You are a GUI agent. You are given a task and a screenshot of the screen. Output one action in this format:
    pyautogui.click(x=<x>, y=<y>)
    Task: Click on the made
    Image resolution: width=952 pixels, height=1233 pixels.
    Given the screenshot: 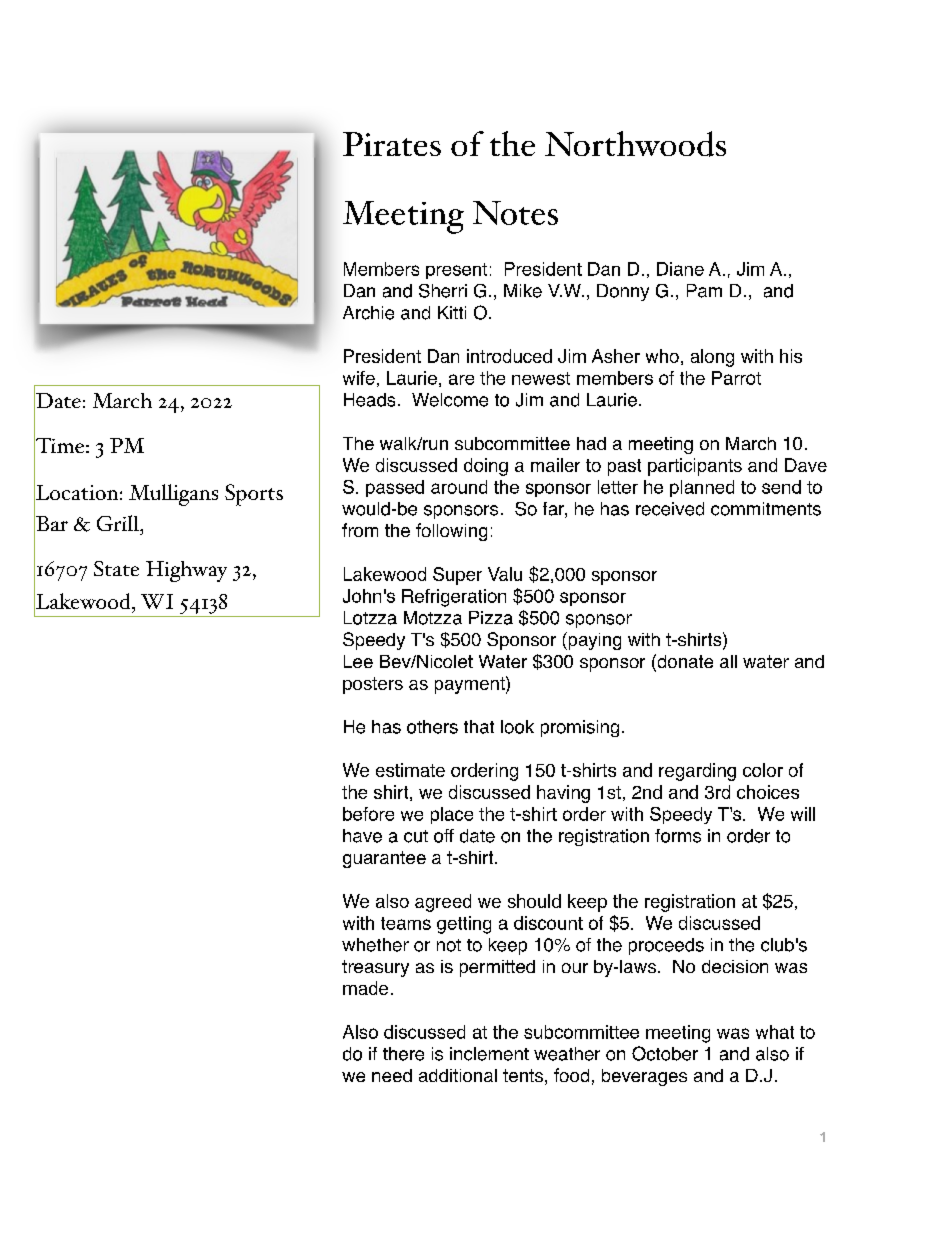 What is the action you would take?
    pyautogui.click(x=365, y=988)
